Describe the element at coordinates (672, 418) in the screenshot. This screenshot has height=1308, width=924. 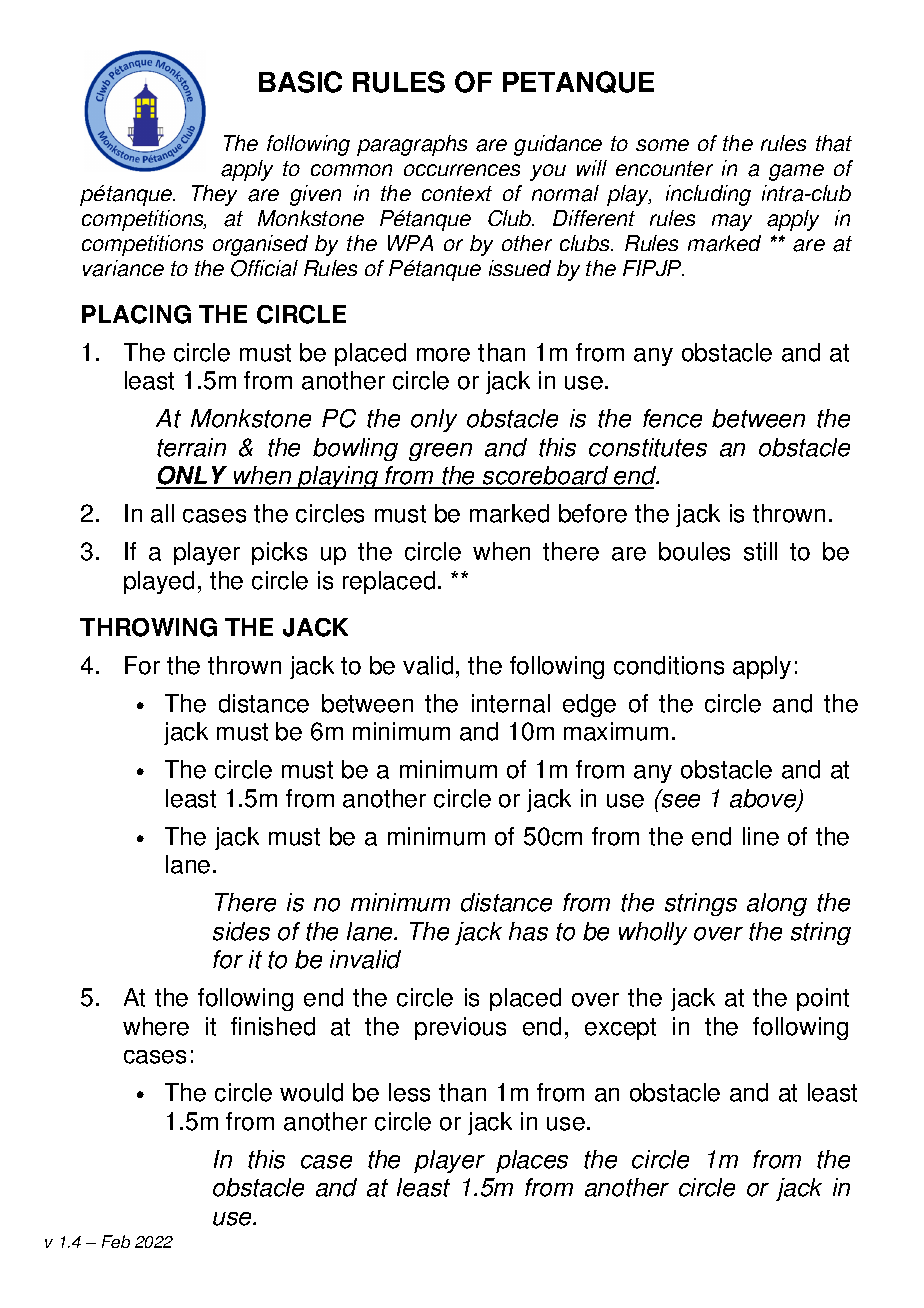
I see `fence` at that location.
